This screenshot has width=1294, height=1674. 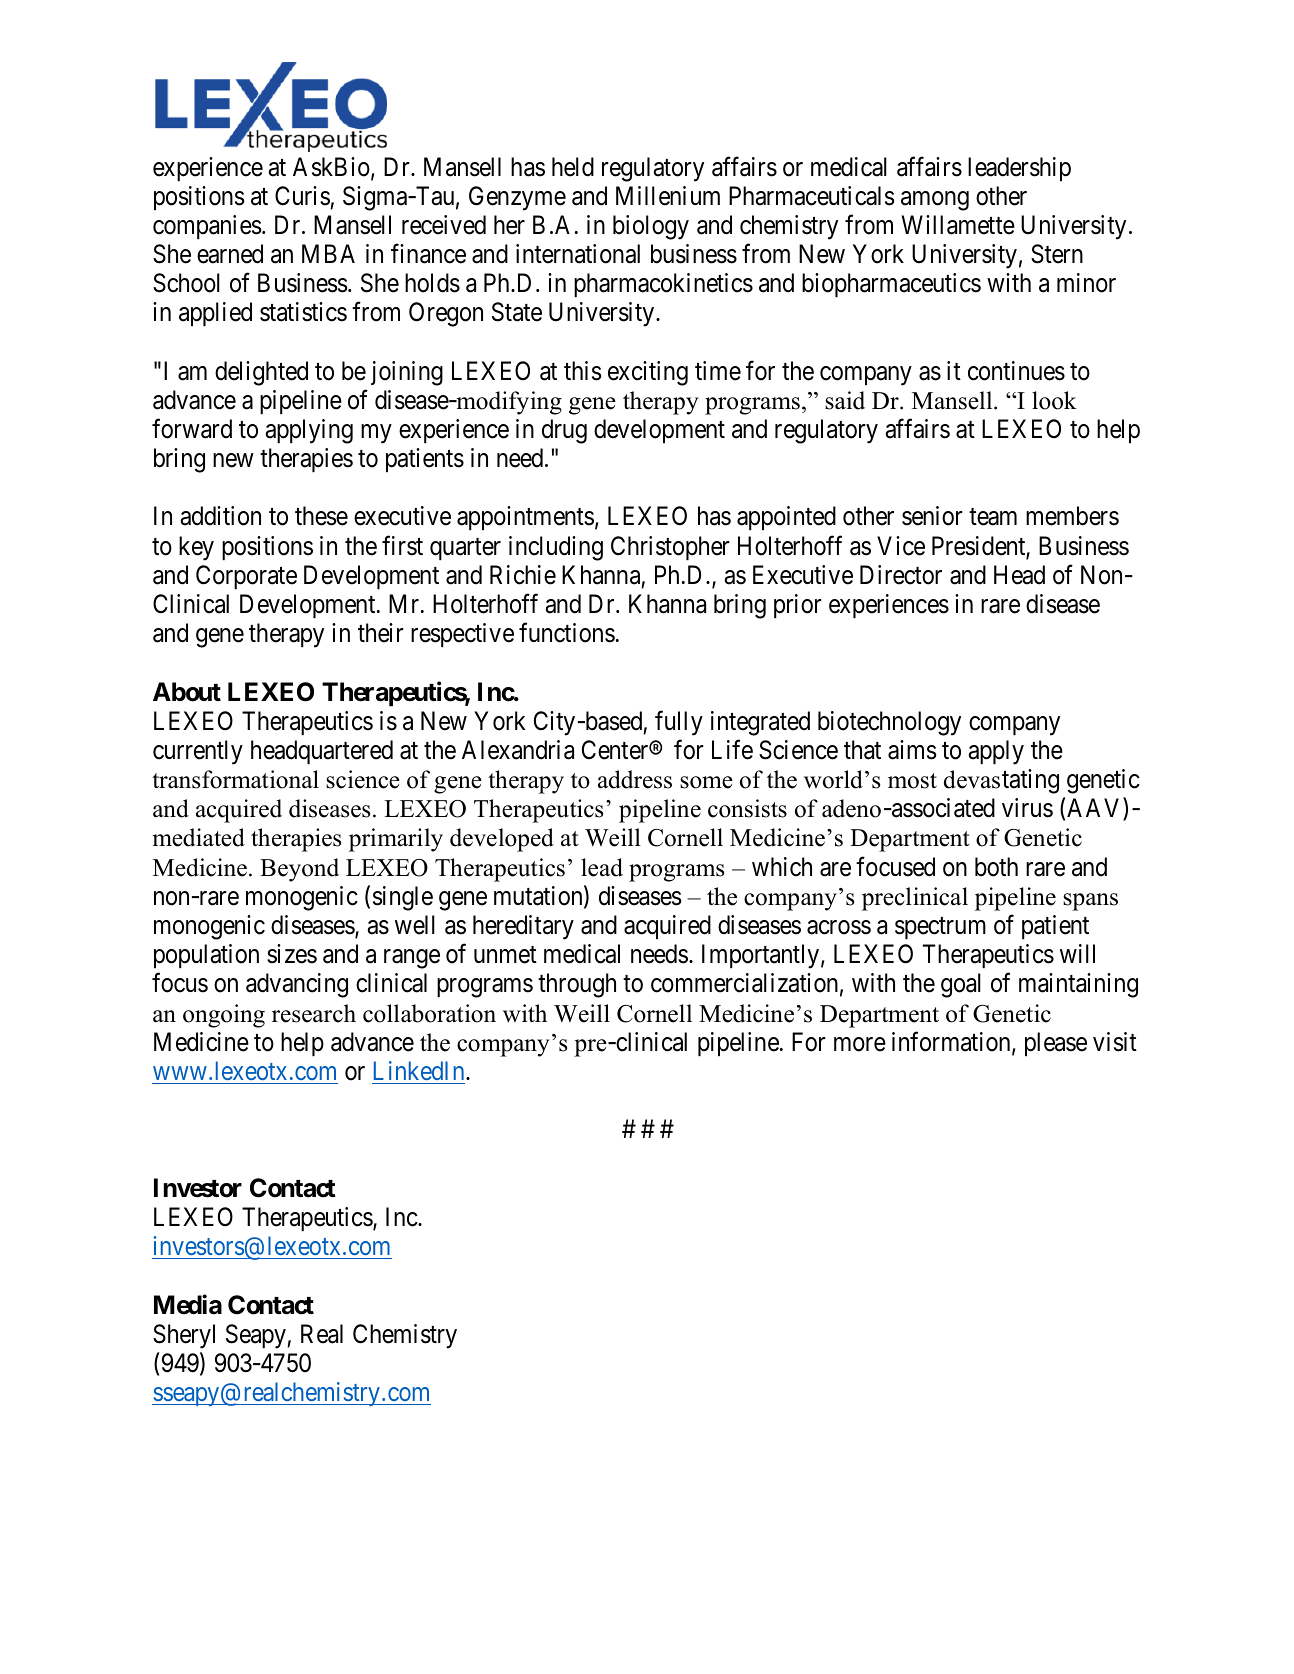 I want to click on research, so click(x=314, y=1013).
